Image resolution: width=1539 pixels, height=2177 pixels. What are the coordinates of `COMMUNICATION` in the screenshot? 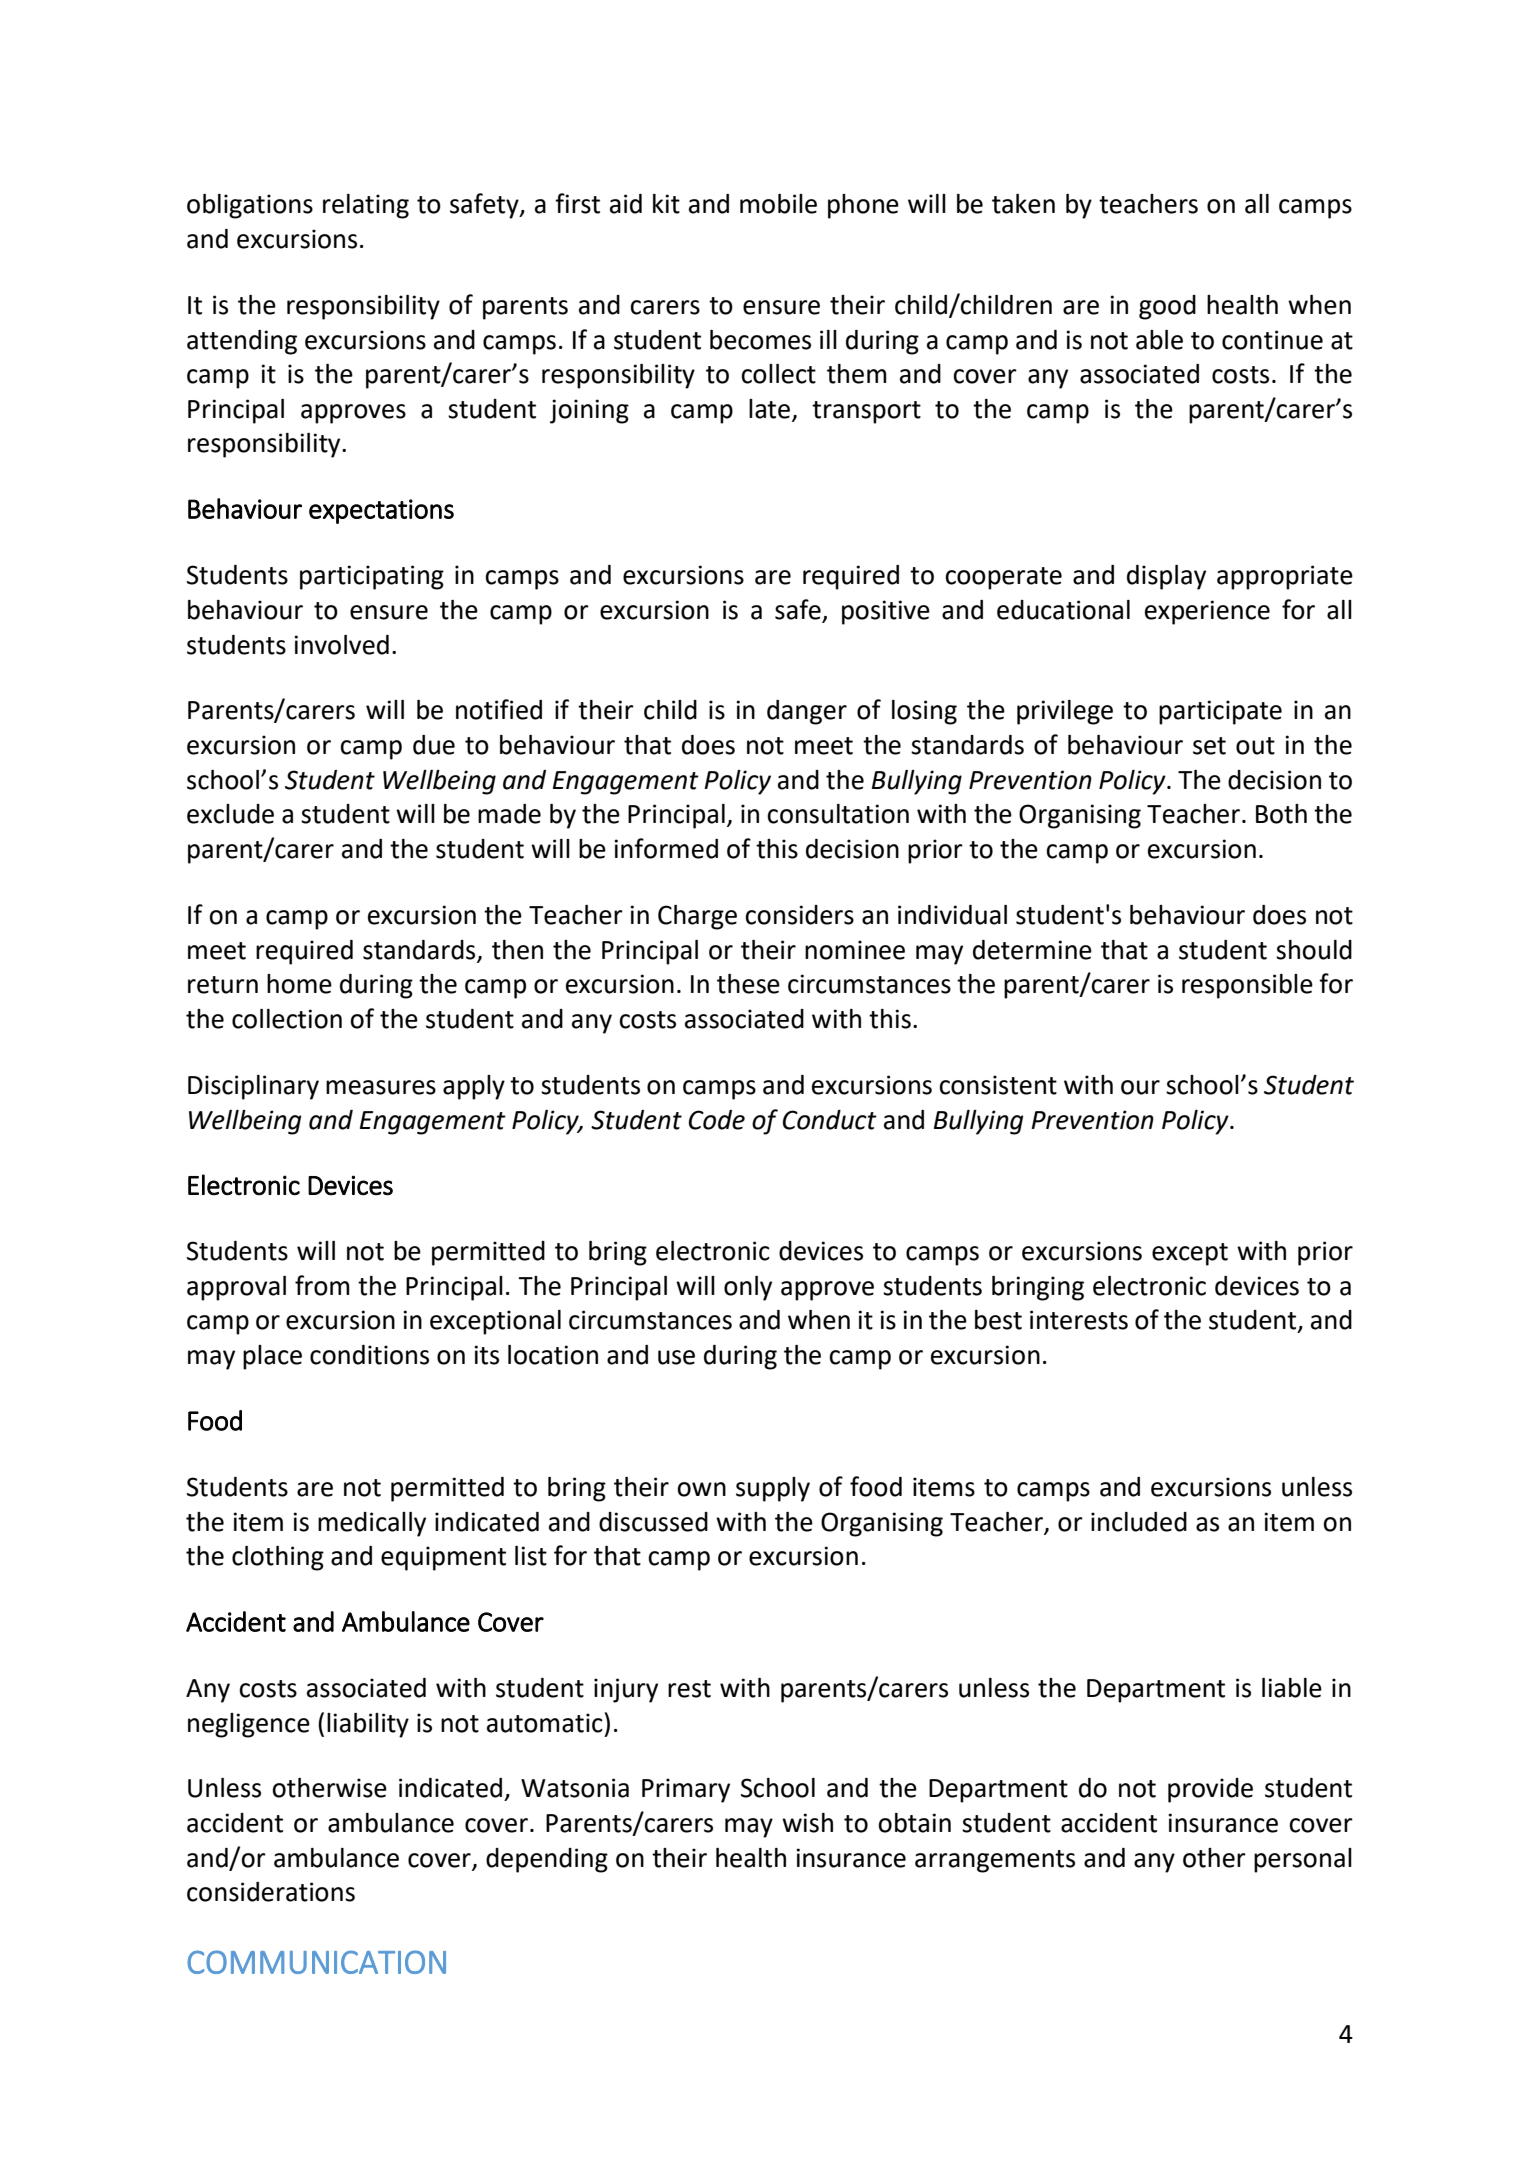 It's located at (316, 1962).
